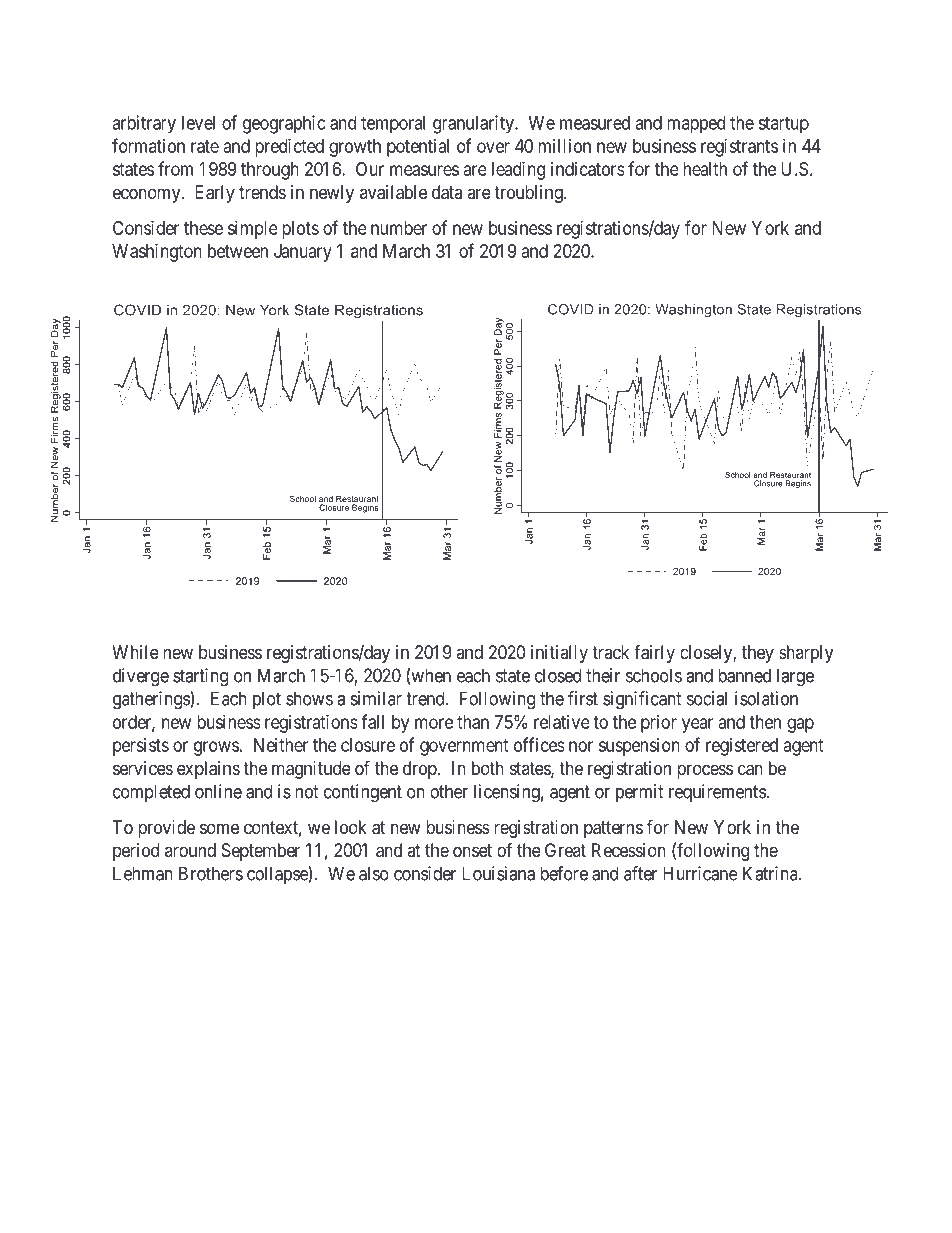 Image resolution: width=952 pixels, height=1233 pixels. What do you see at coordinates (205, 146) in the screenshot?
I see `rate` at bounding box center [205, 146].
